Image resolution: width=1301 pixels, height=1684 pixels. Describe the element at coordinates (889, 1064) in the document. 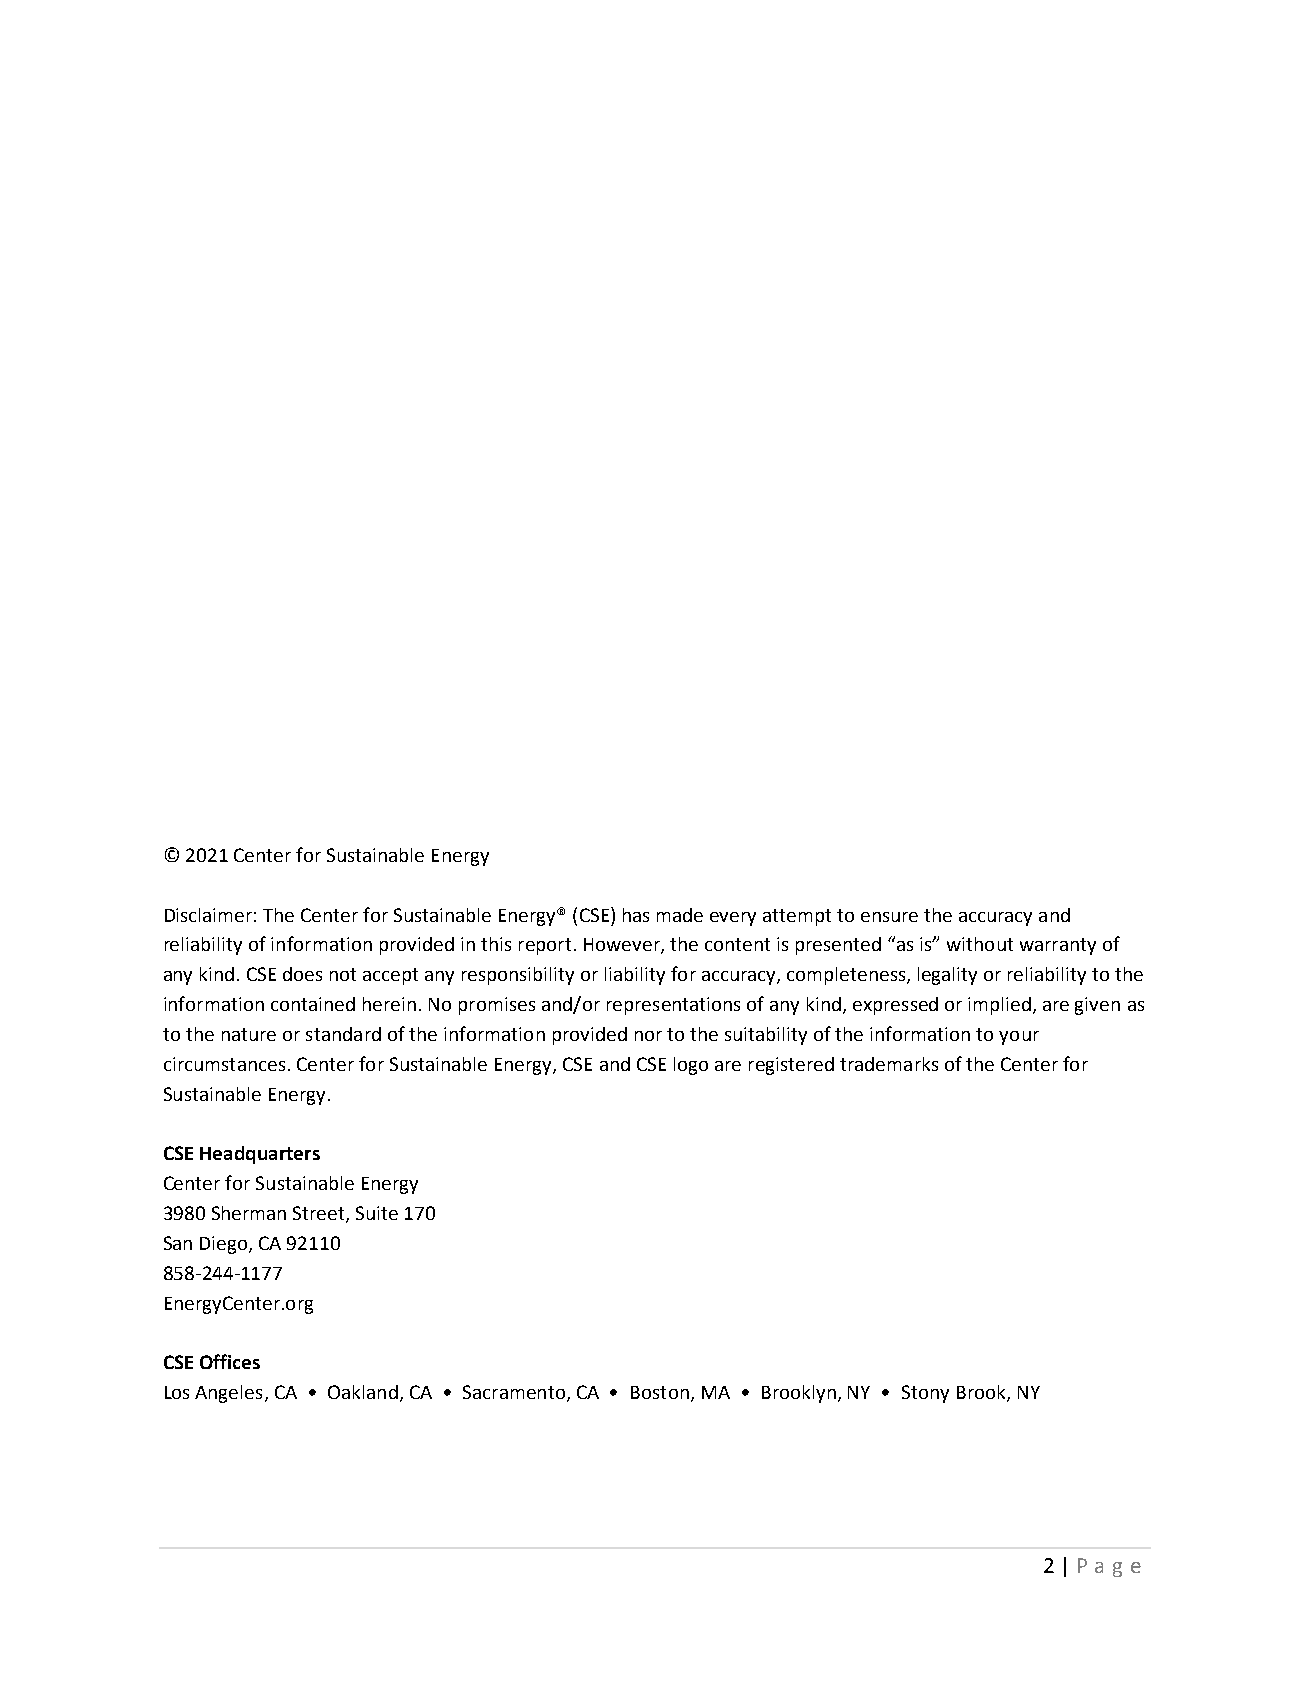

I see `trademarks` at that location.
